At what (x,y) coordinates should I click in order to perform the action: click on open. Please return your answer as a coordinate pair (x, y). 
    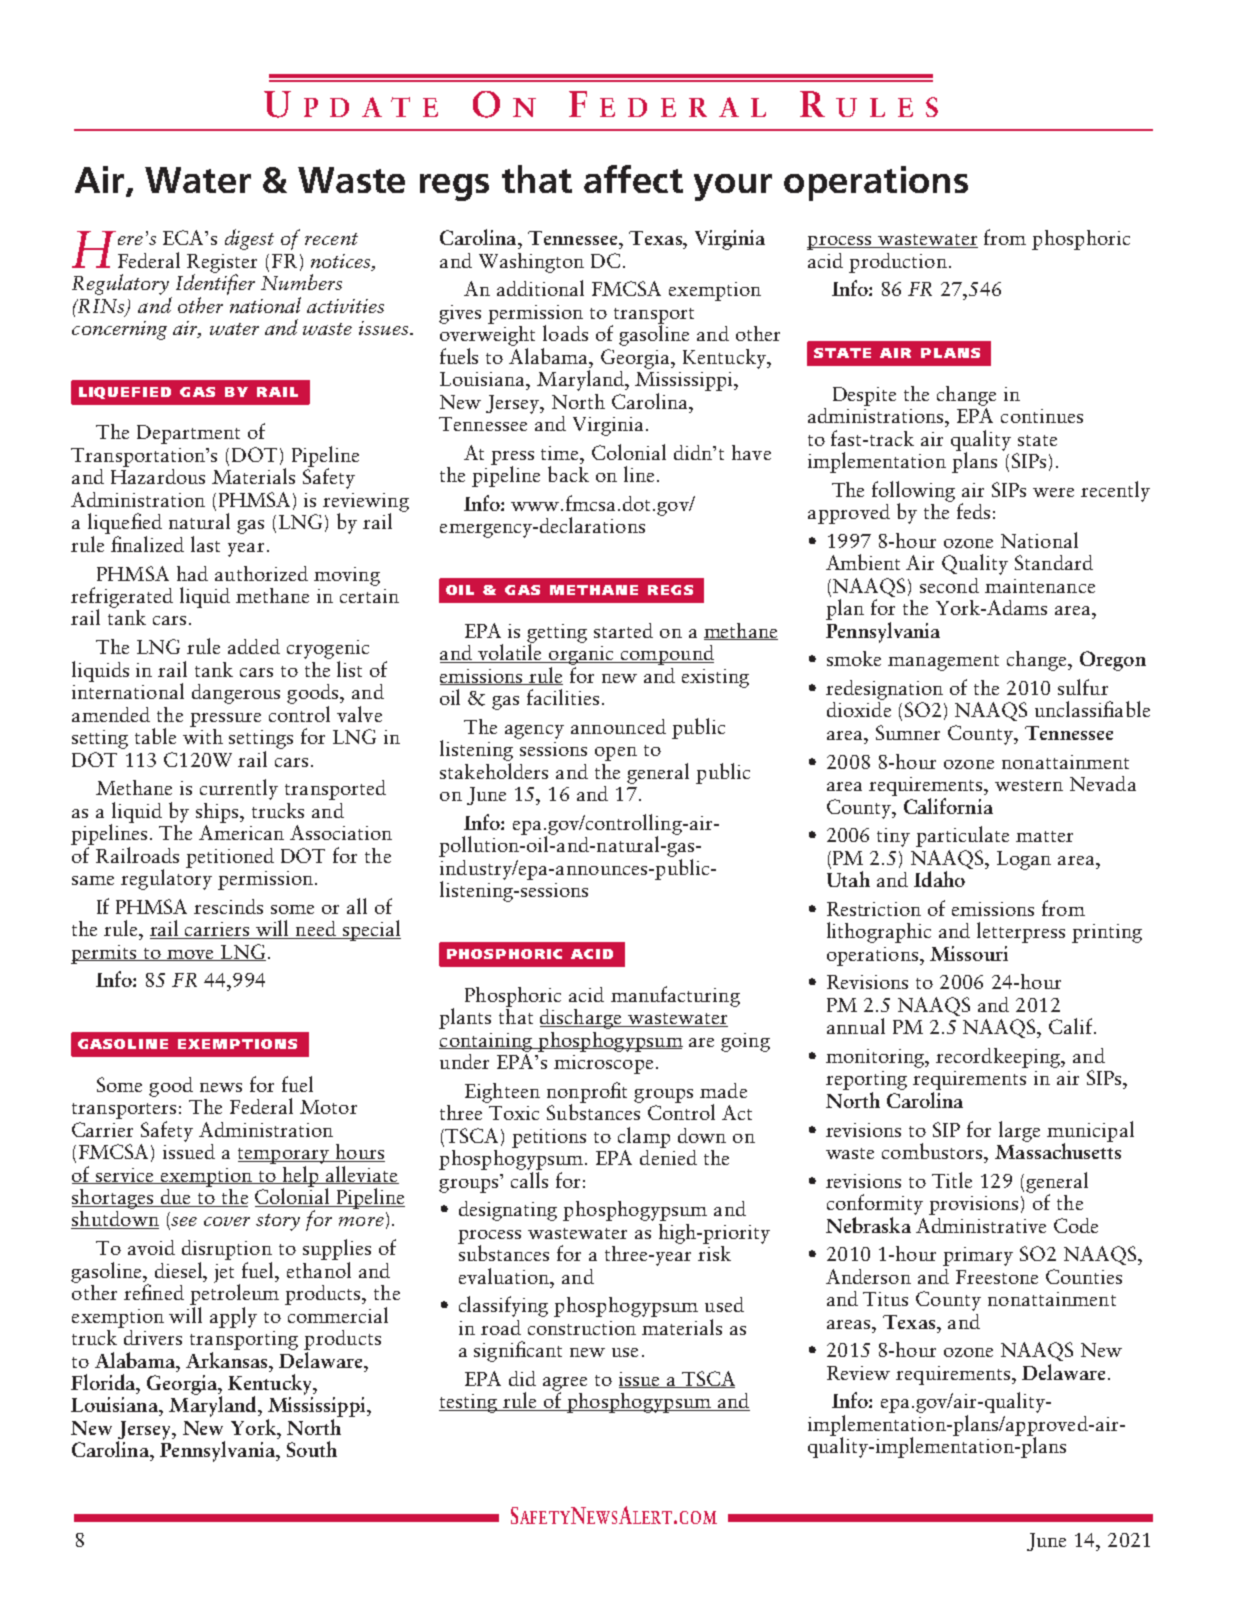
    Looking at the image, I should click on (616, 754).
